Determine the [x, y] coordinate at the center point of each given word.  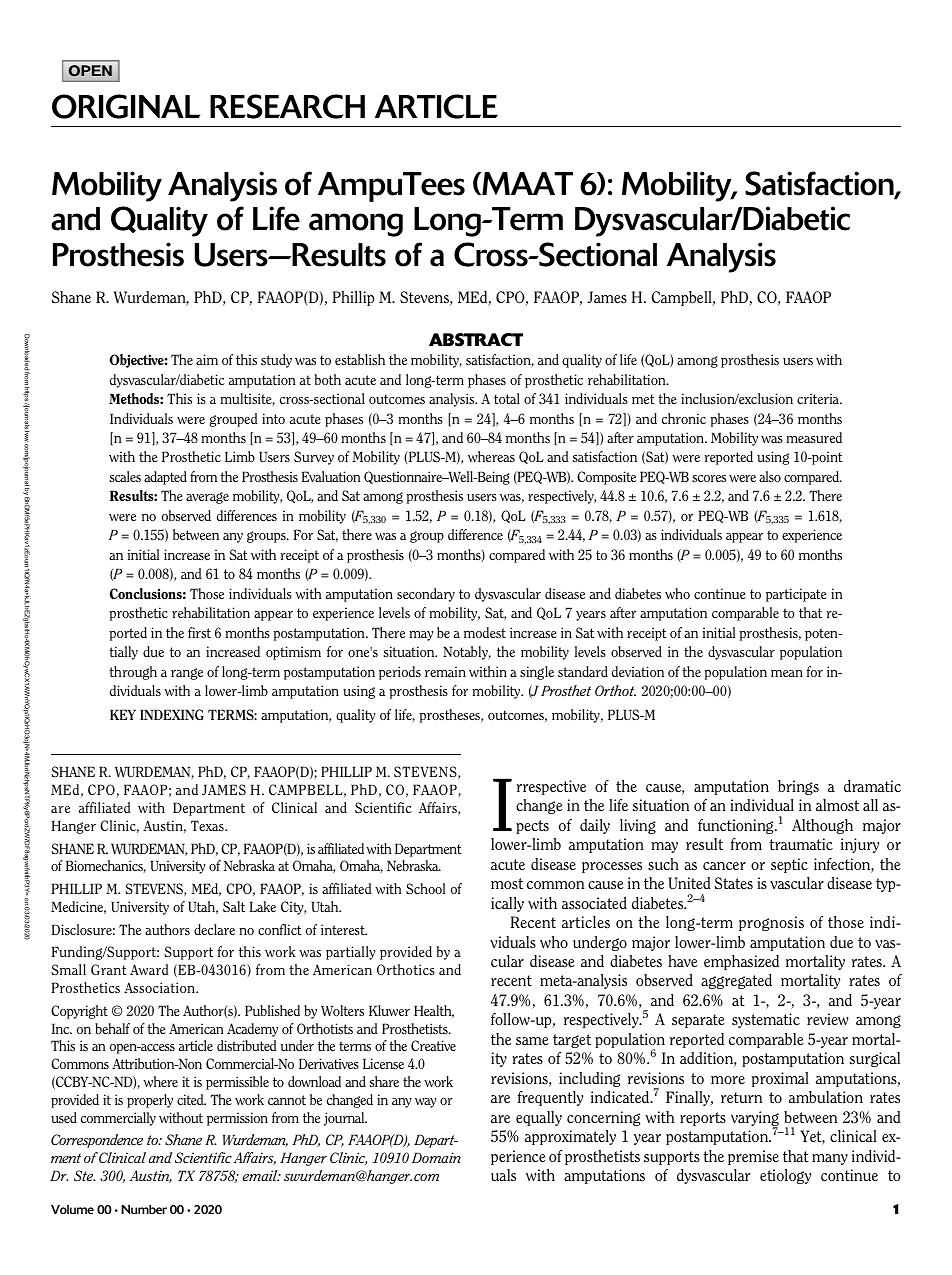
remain [445, 671]
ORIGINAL [126, 106]
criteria [819, 398]
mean [787, 673]
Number [144, 1209]
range [187, 674]
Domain [436, 1157]
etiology [785, 1176]
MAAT [526, 183]
